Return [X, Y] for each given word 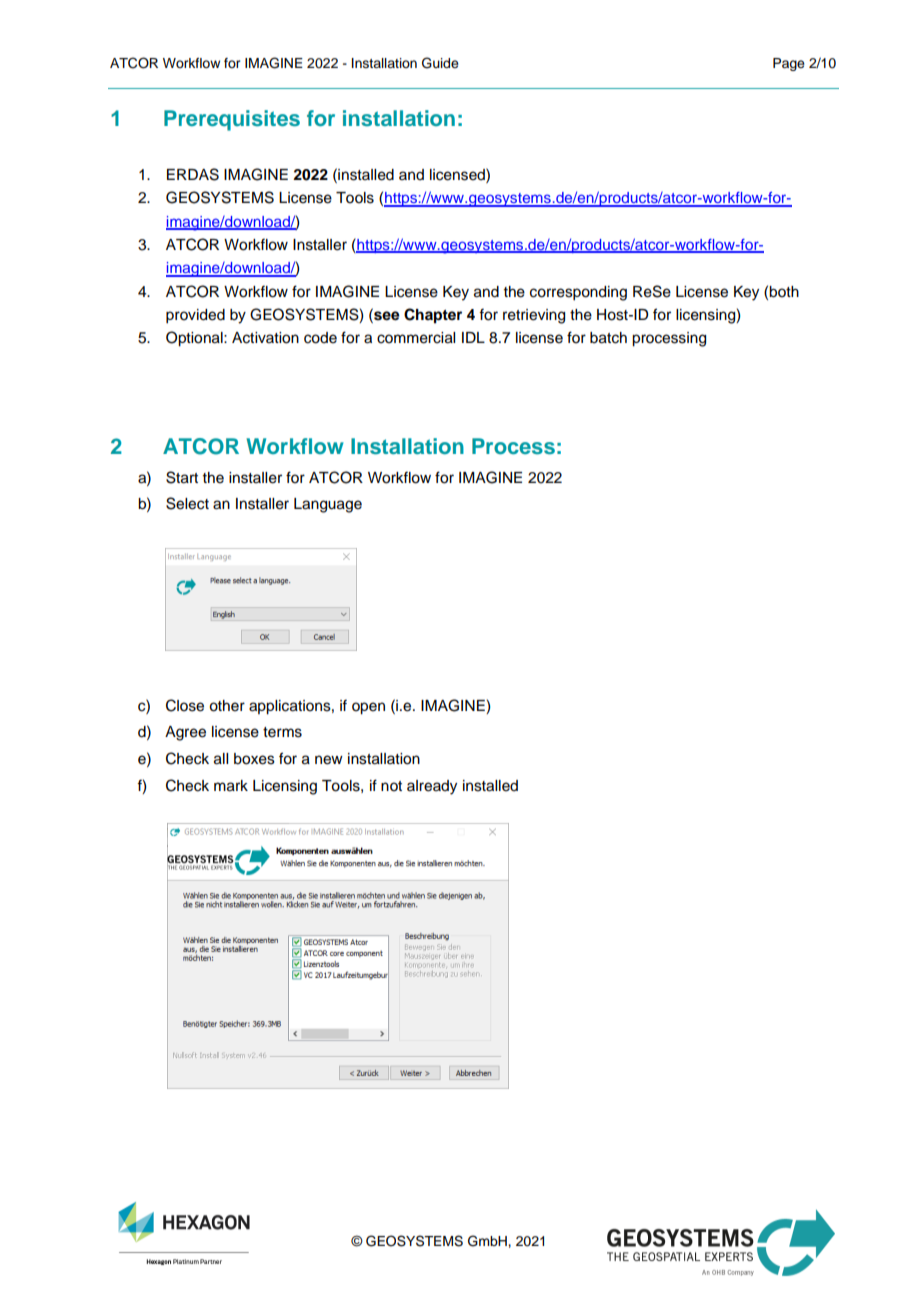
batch [608, 338]
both [784, 292]
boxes [254, 759]
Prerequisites [232, 120]
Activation [265, 338]
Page [789, 64]
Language [328, 505]
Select [187, 503]
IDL [473, 337]
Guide [440, 63]
